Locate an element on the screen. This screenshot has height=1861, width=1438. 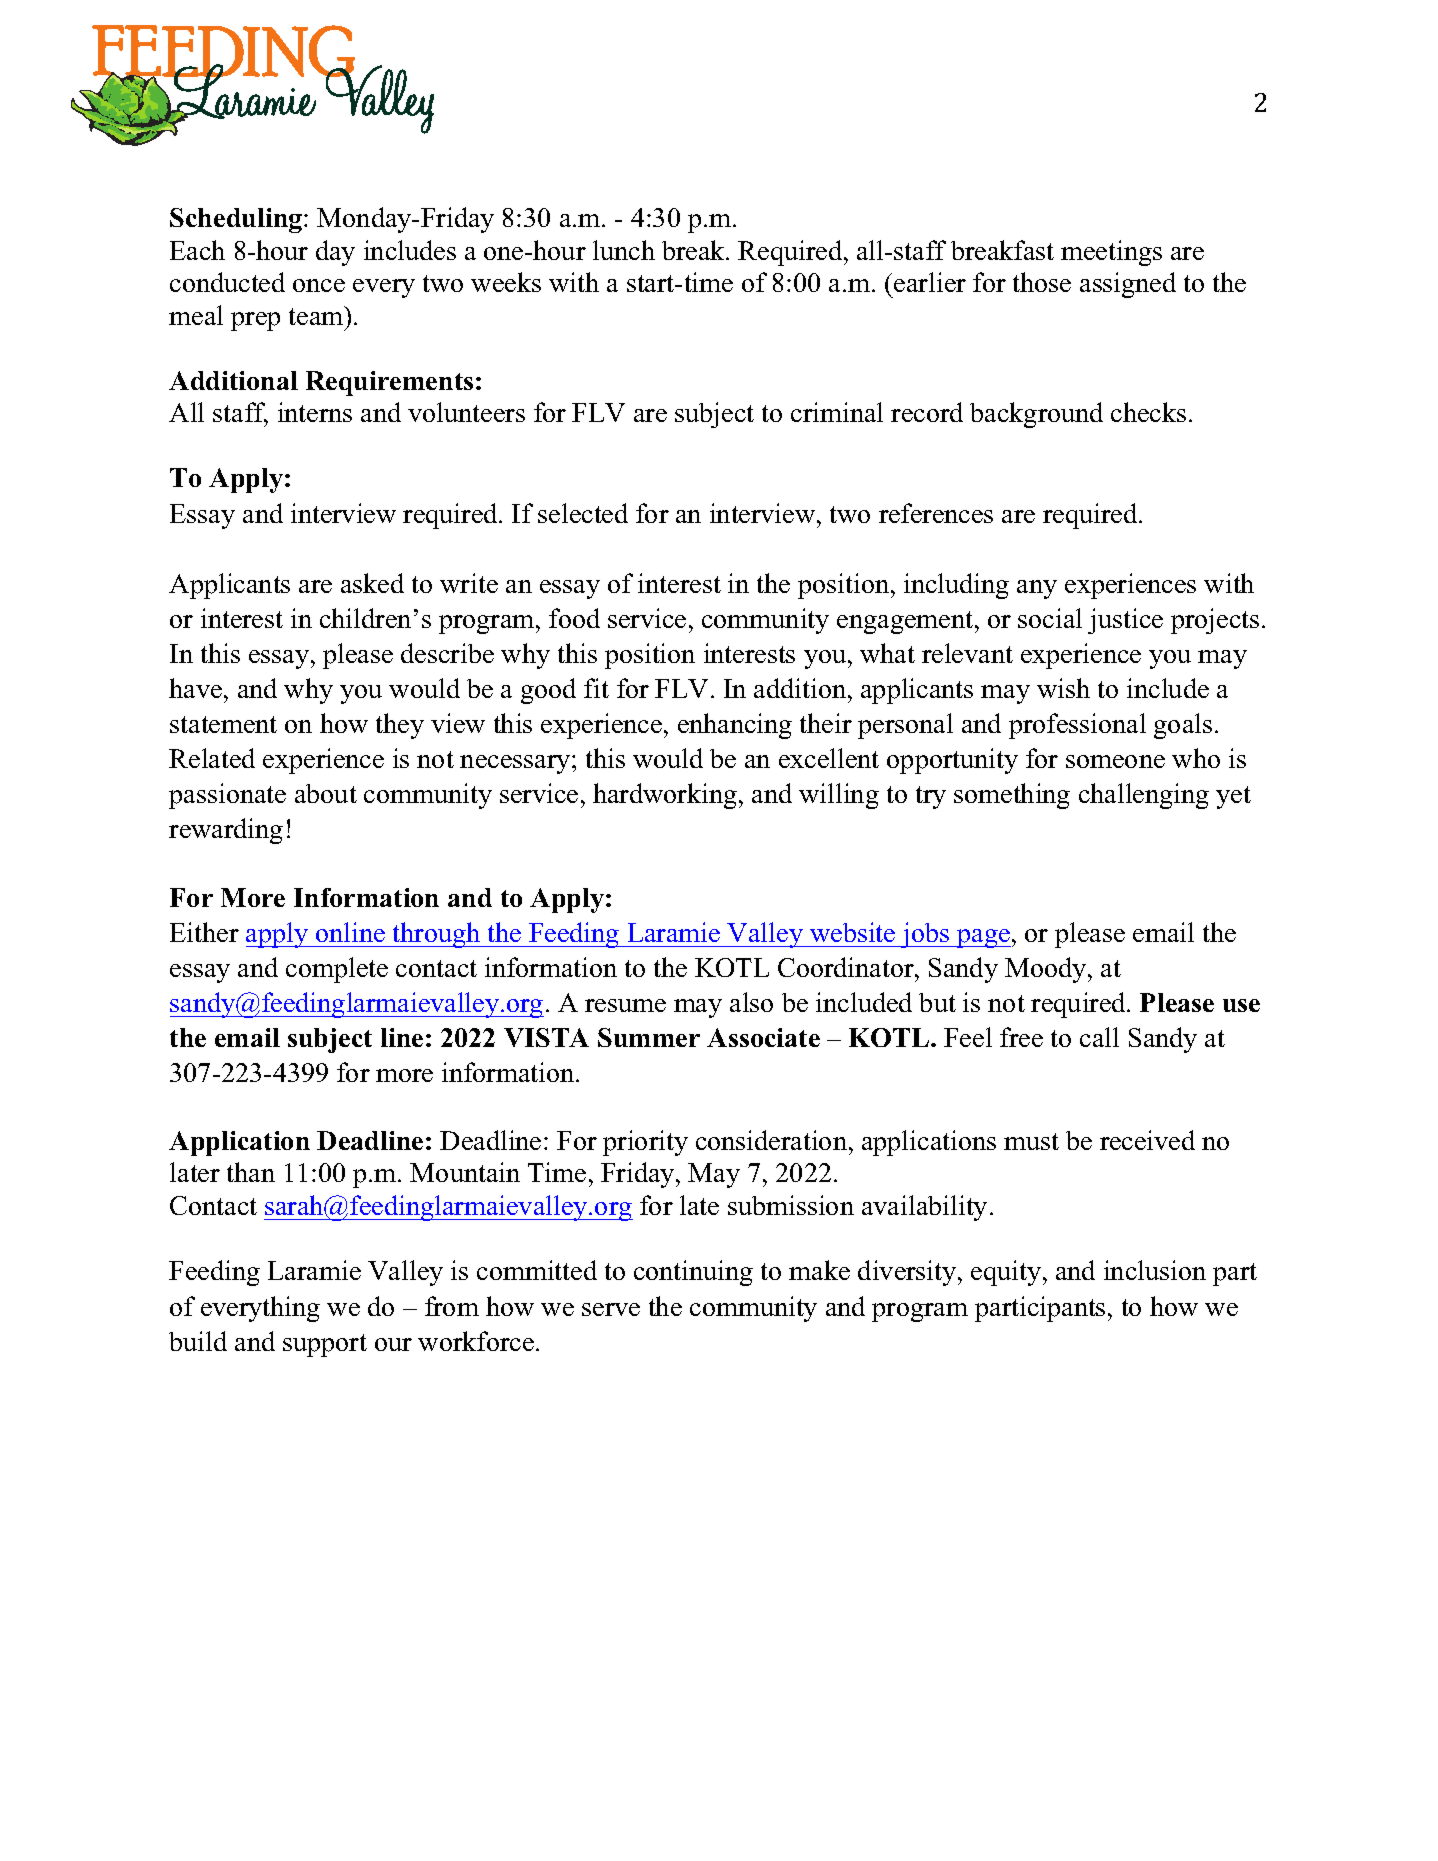
meetings is located at coordinates (1111, 253).
